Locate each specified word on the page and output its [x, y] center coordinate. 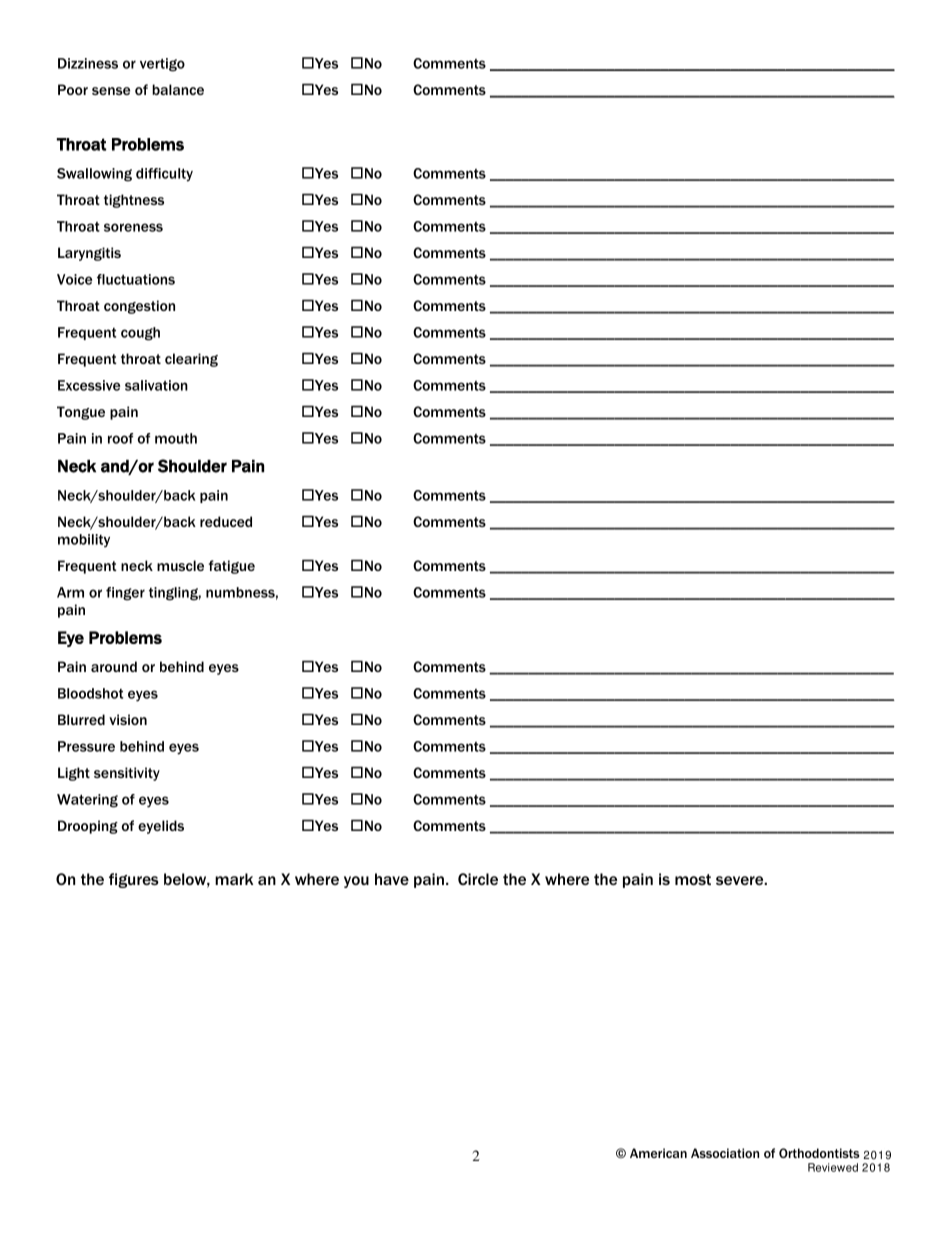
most [693, 879]
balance [178, 89]
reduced [226, 521]
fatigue [232, 567]
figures [134, 880]
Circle [478, 879]
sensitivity [127, 774]
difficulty [164, 175]
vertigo [162, 65]
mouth [176, 438]
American [658, 1153]
